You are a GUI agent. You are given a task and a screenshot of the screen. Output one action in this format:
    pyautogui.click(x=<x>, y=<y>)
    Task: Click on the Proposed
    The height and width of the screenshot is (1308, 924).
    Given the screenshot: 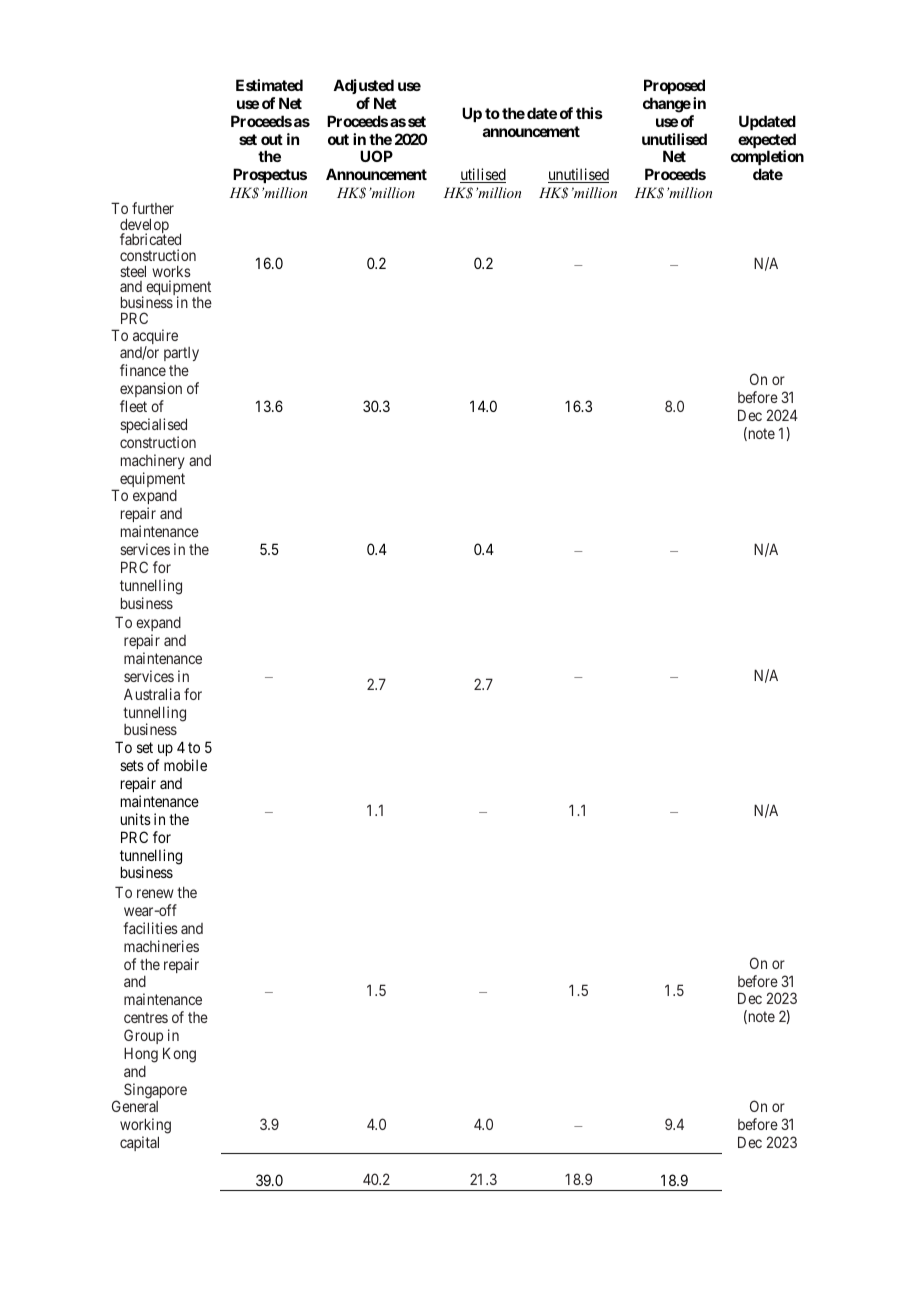 What is the action you would take?
    pyautogui.click(x=674, y=86)
